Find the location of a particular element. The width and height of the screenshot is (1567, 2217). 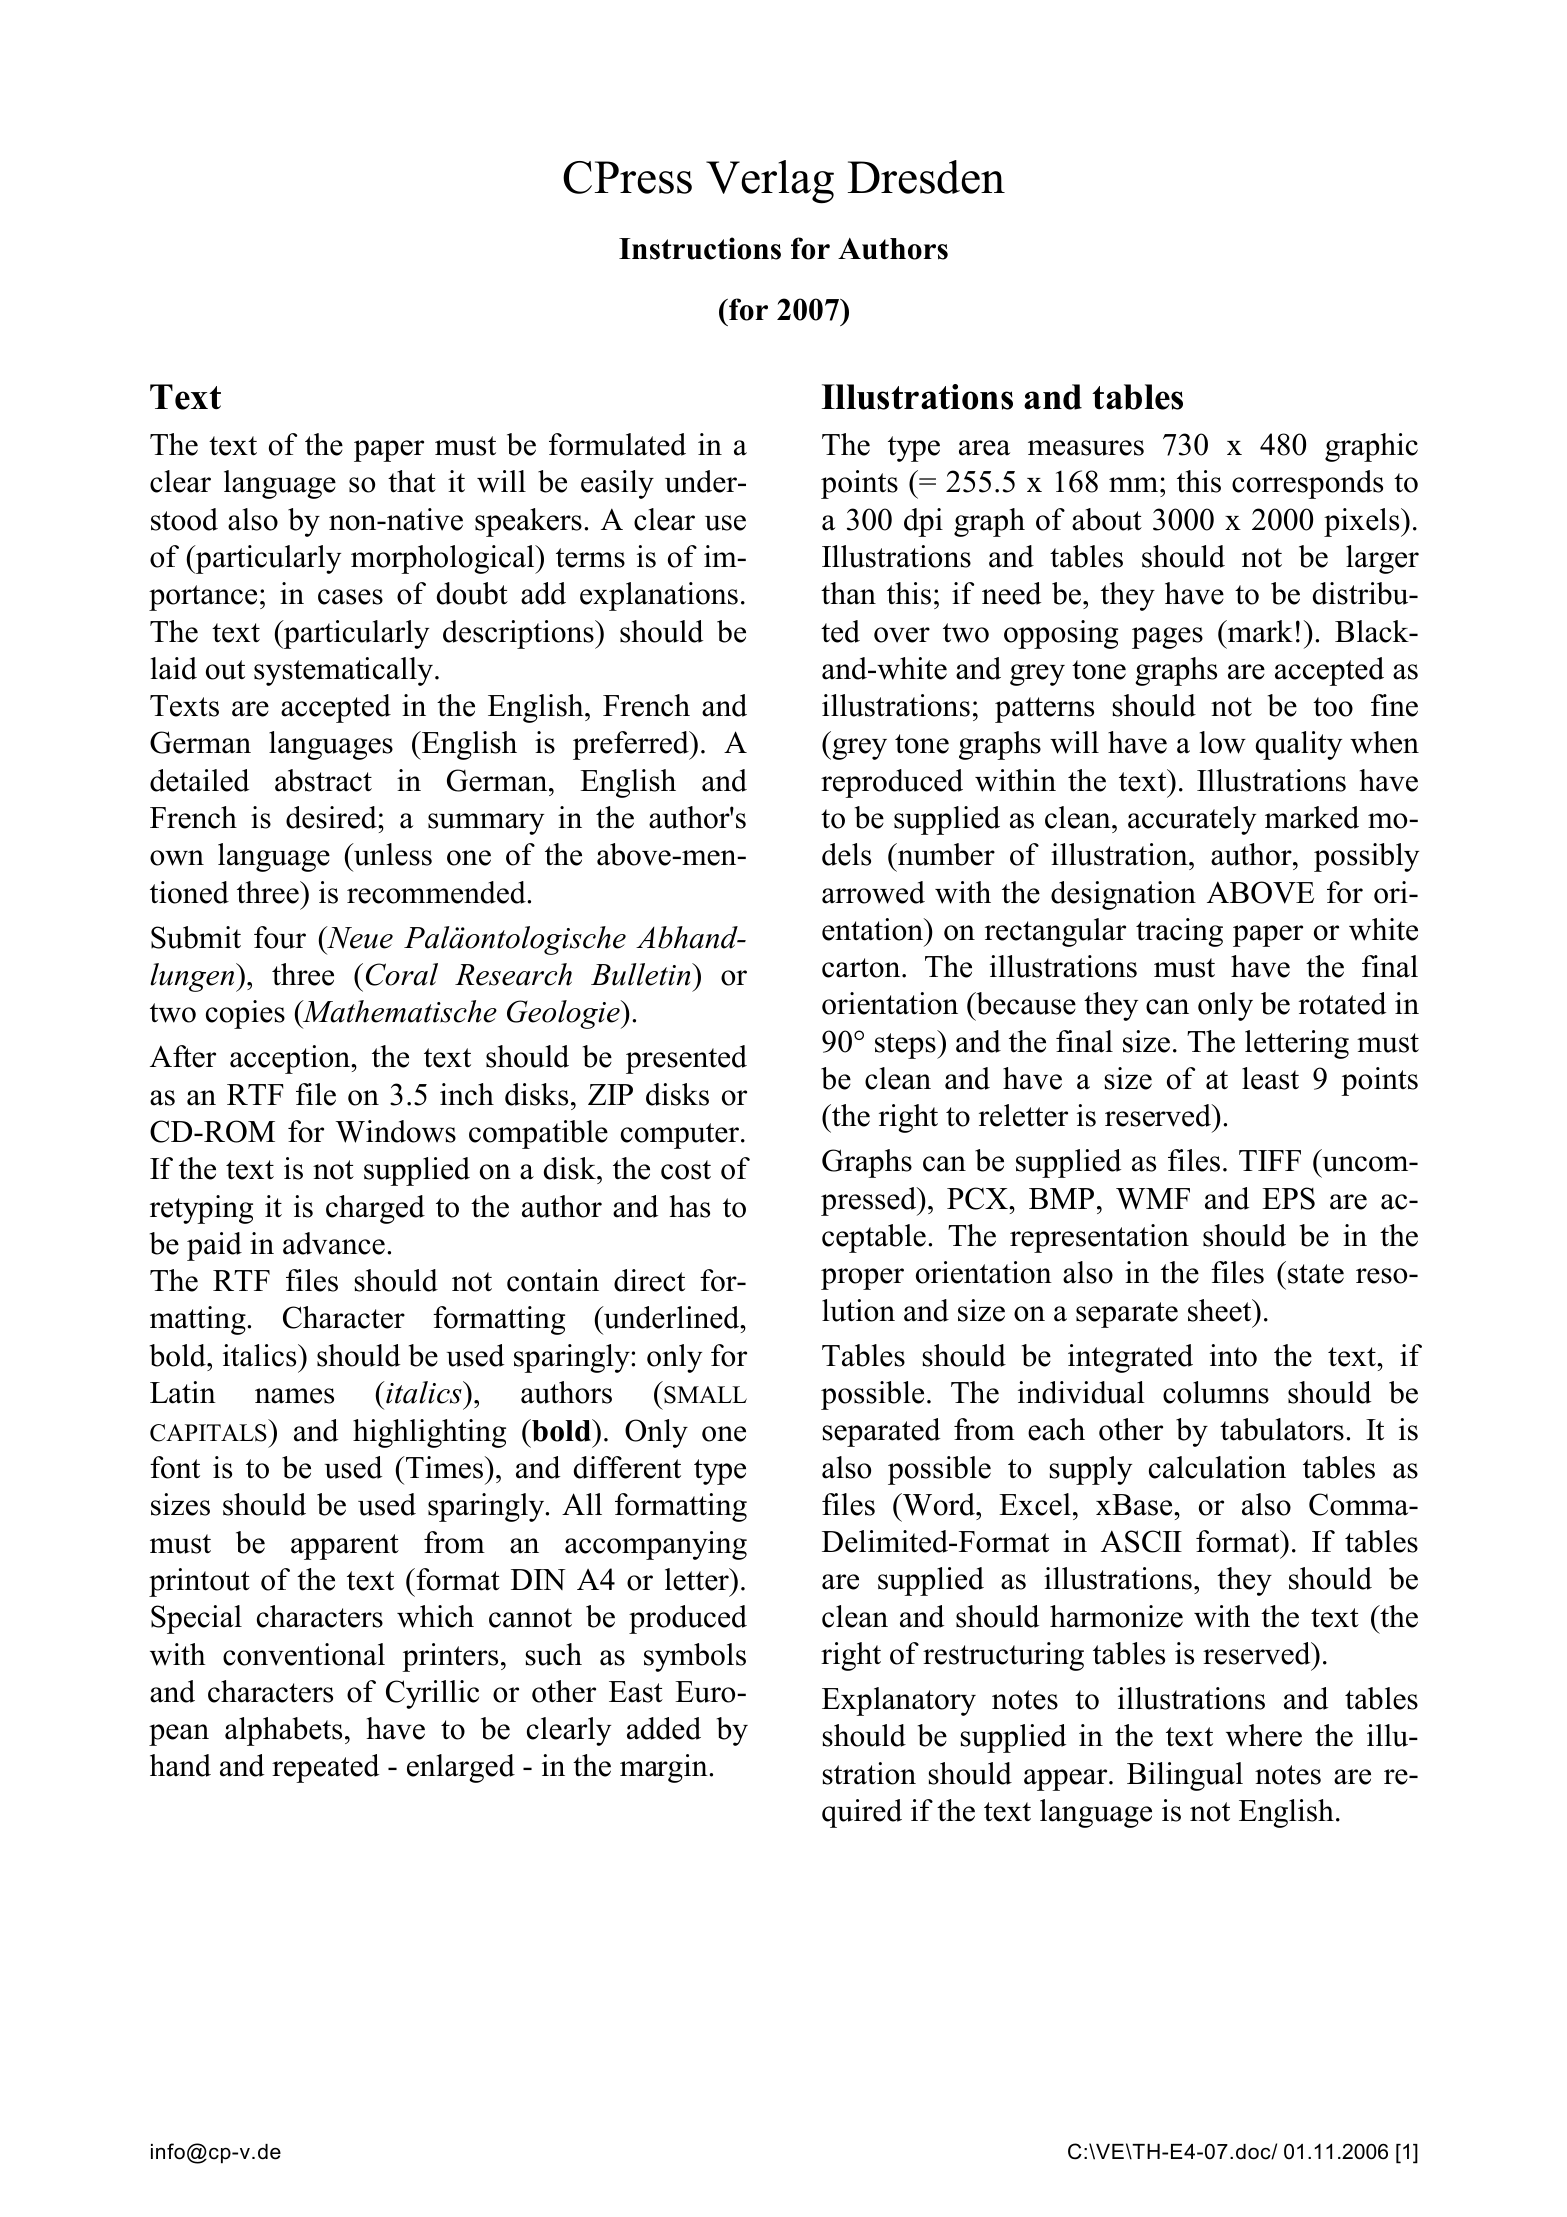

Verlag is located at coordinates (770, 182).
